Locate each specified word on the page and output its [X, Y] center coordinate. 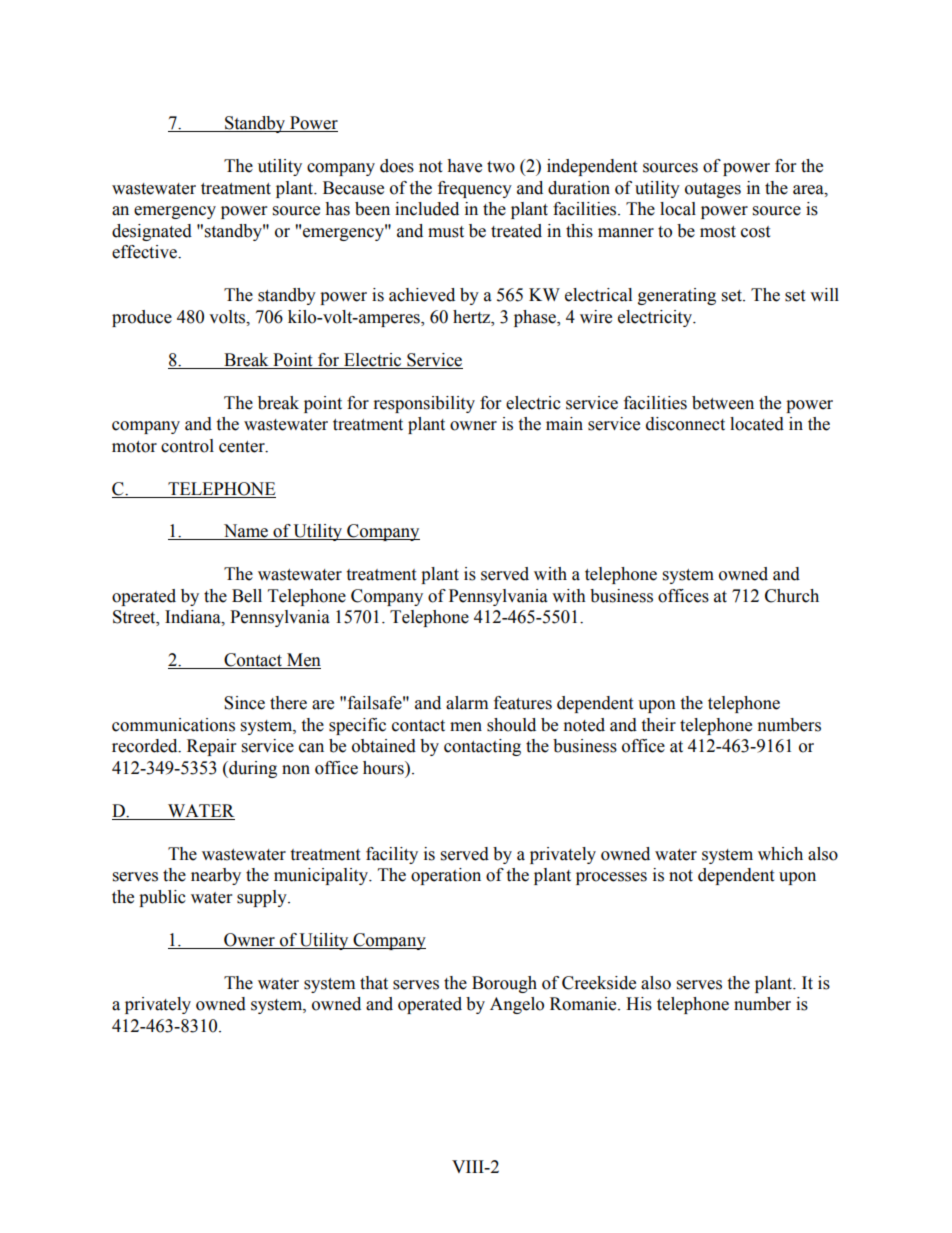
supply [263, 898]
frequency [475, 189]
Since [244, 703]
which [780, 854]
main [564, 424]
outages [713, 190]
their [658, 725]
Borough [504, 984]
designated [152, 232]
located [757, 424]
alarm [467, 703]
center [243, 447]
